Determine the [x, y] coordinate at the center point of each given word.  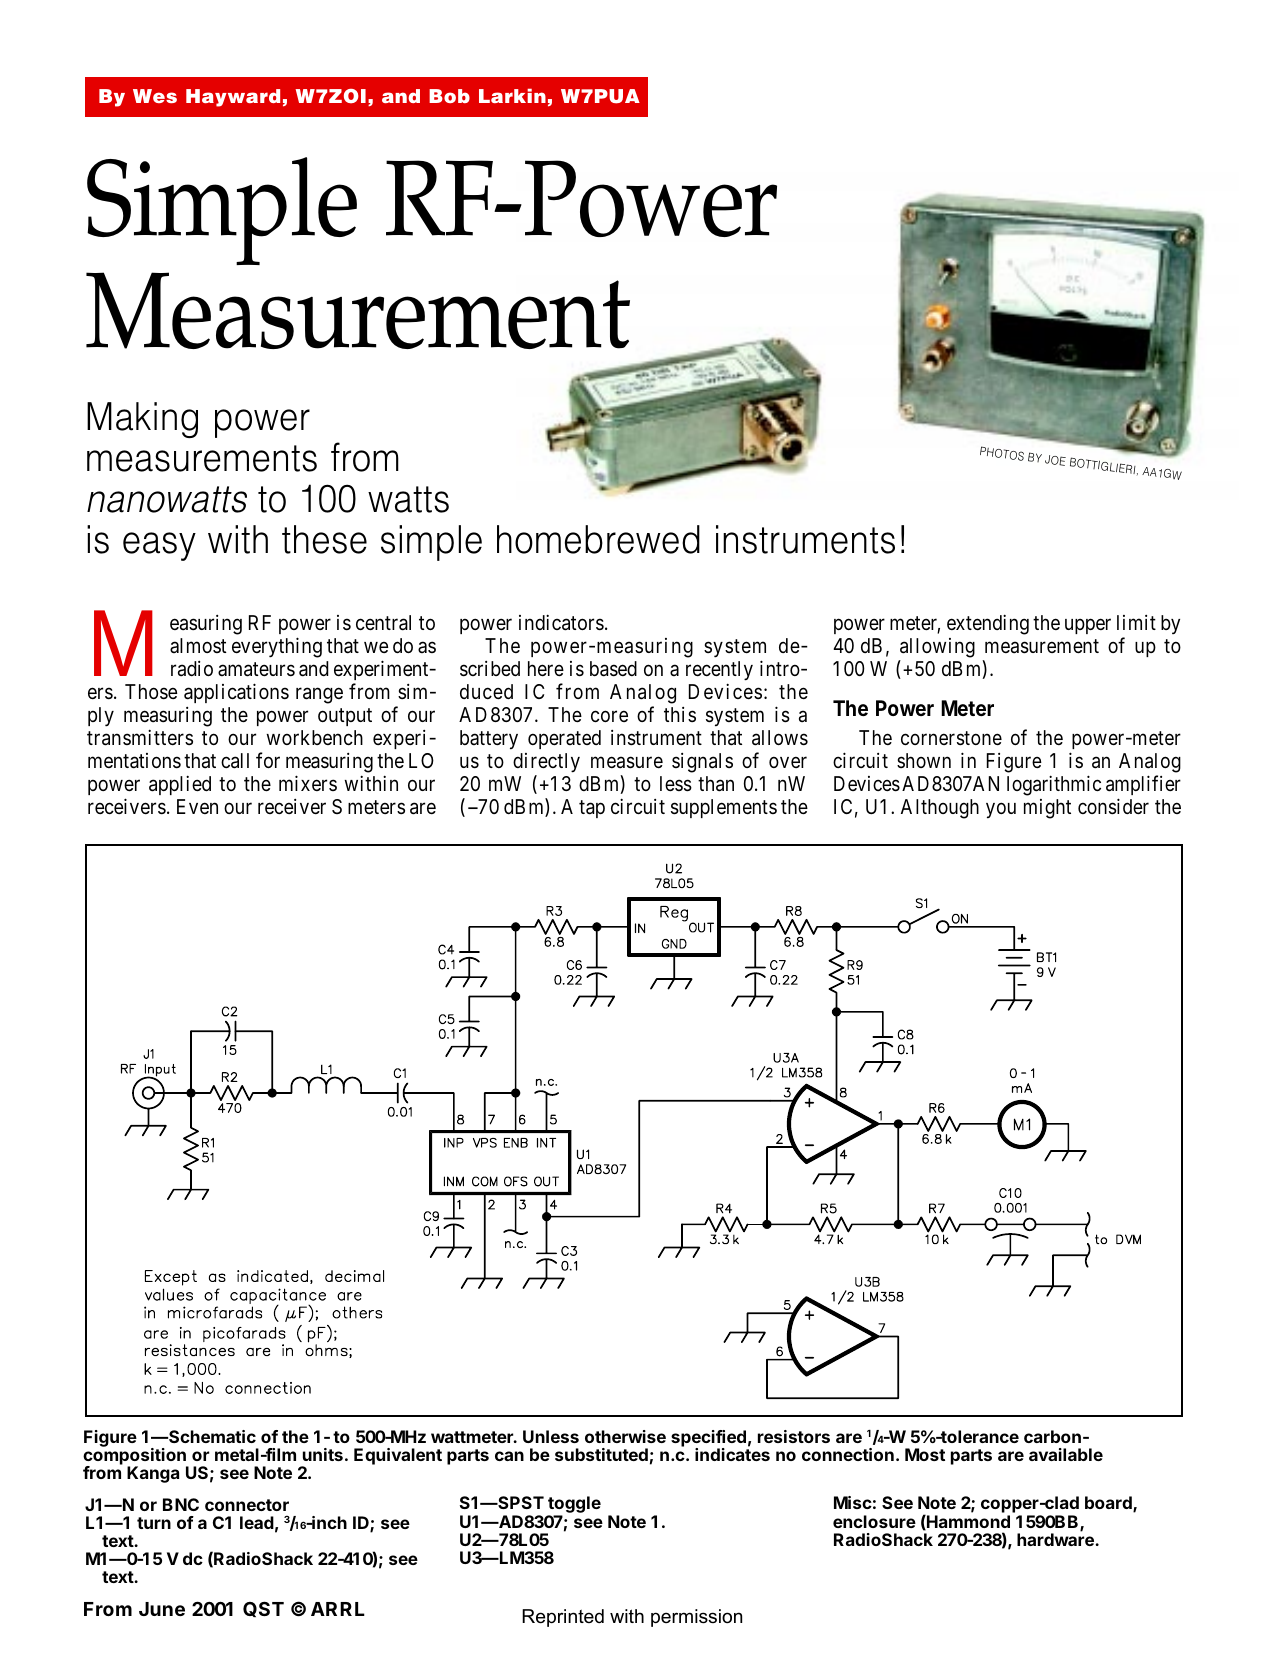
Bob [449, 96]
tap [592, 809]
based [613, 669]
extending [988, 624]
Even [197, 806]
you [1001, 810]
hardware [1056, 1539]
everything [277, 647]
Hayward [233, 98]
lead [257, 1522]
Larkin [512, 95]
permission [696, 1618]
